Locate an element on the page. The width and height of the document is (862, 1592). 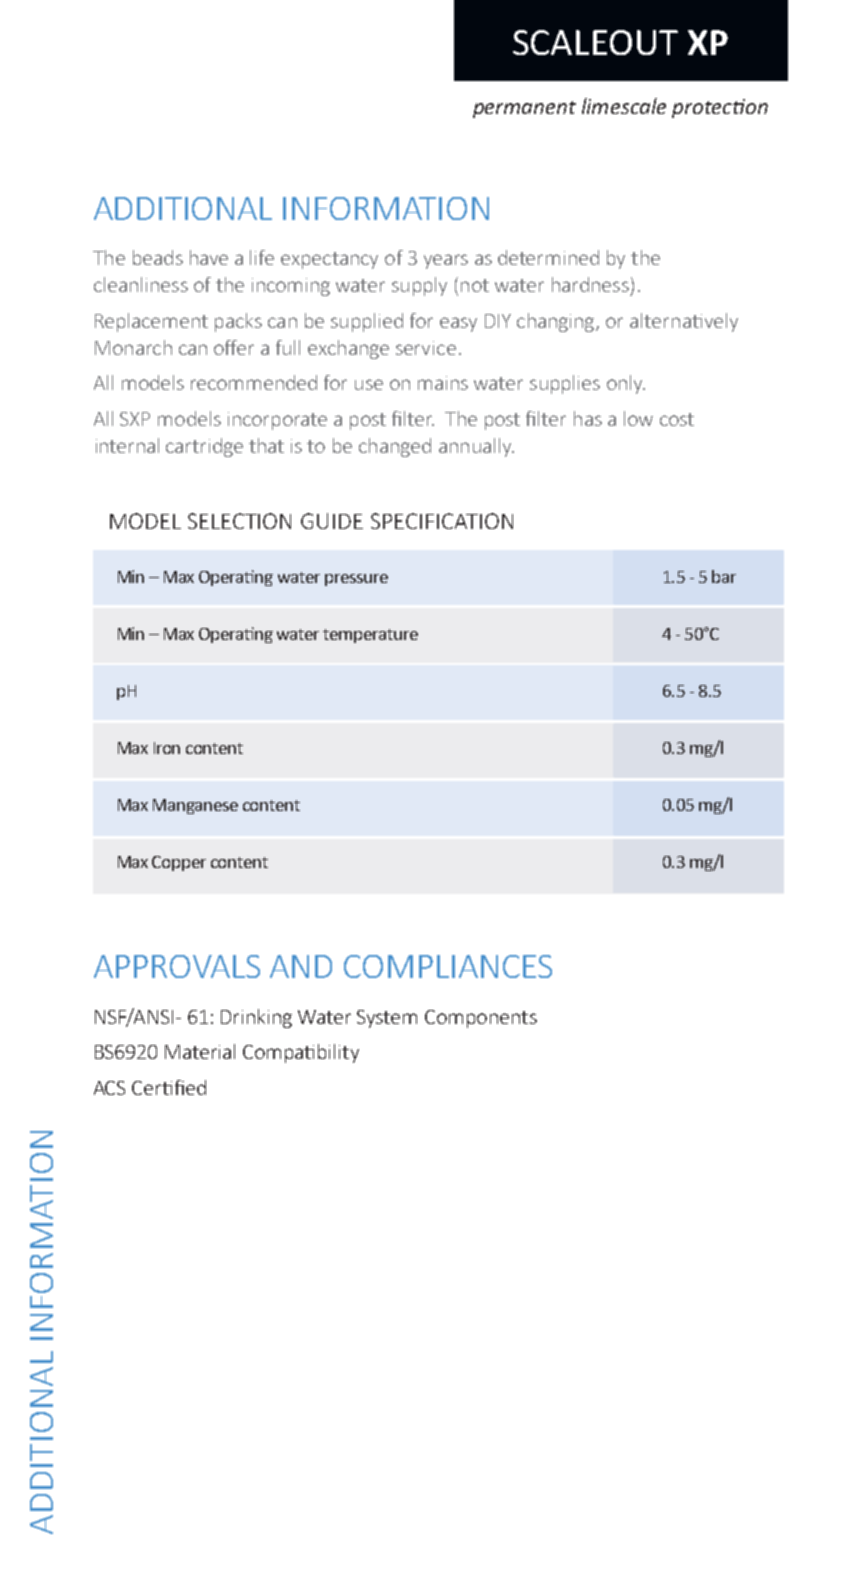
Components is located at coordinates (481, 1019).
